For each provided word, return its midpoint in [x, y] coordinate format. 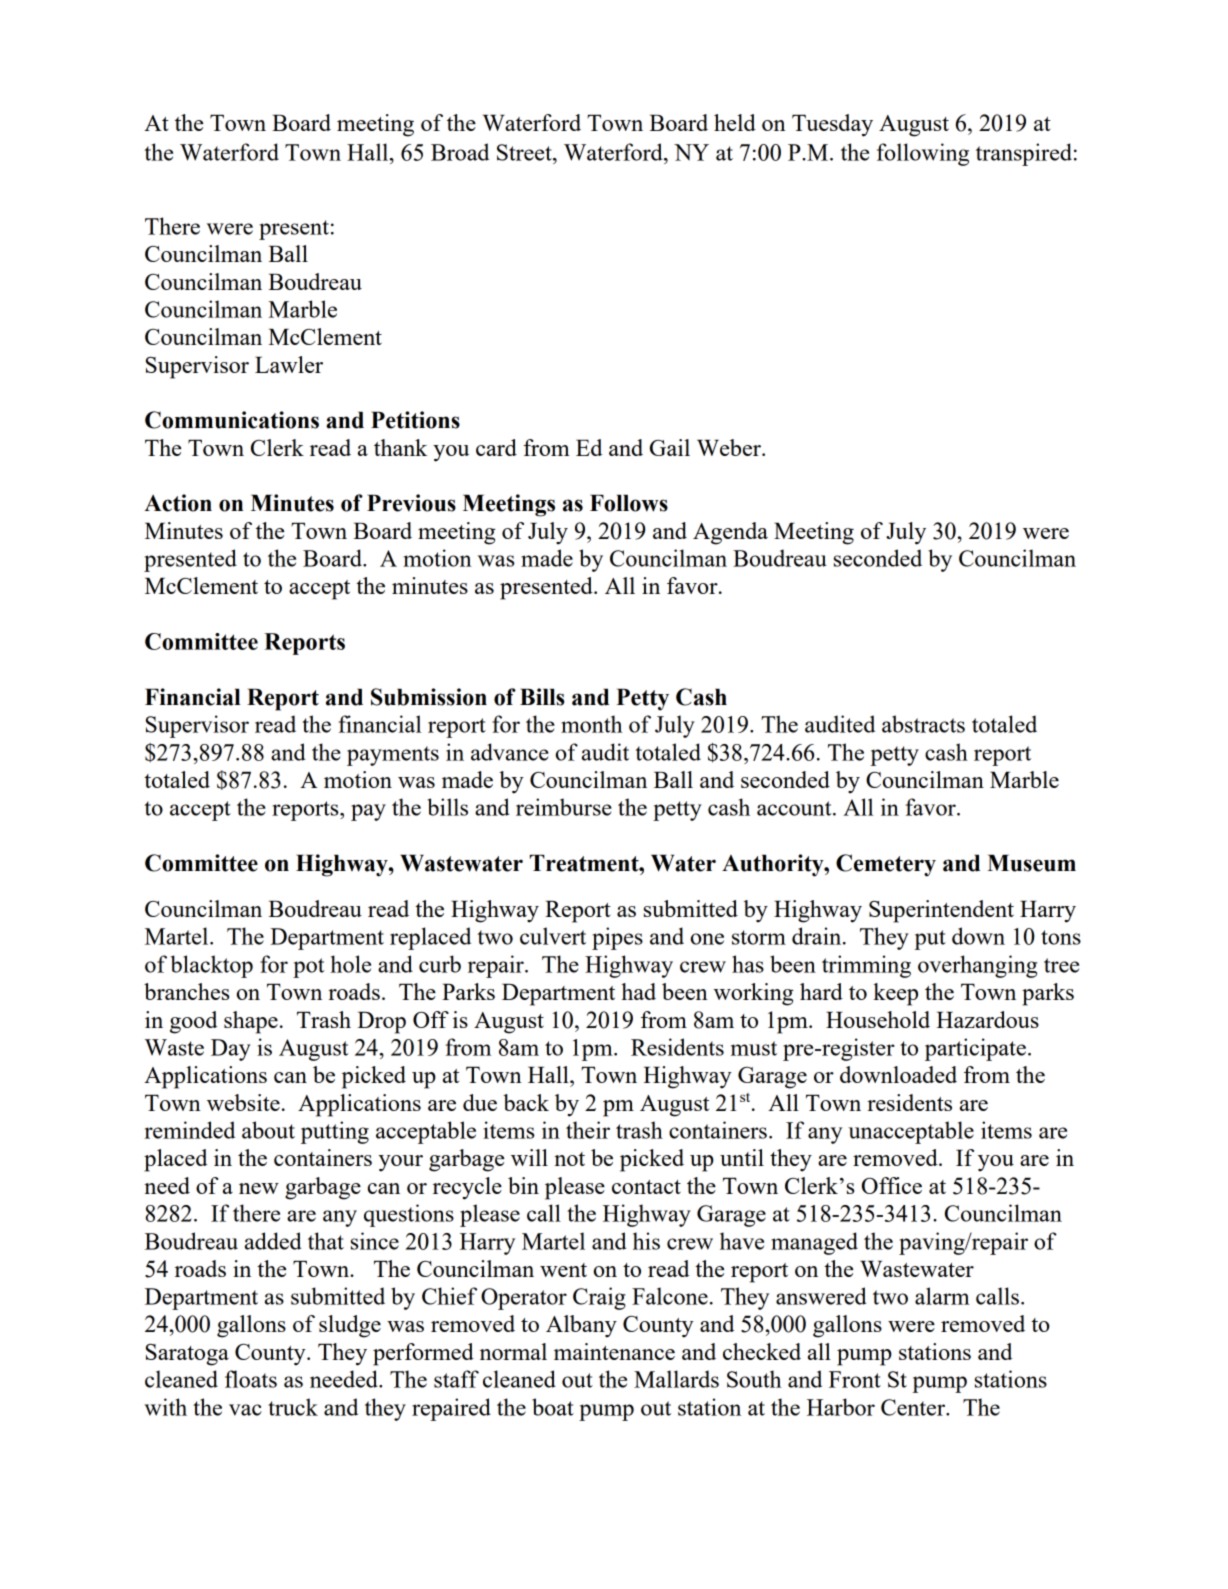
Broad [460, 152]
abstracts [923, 724]
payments [393, 756]
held [735, 122]
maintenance [614, 1351]
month [592, 724]
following [923, 154]
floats [251, 1379]
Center [914, 1407]
